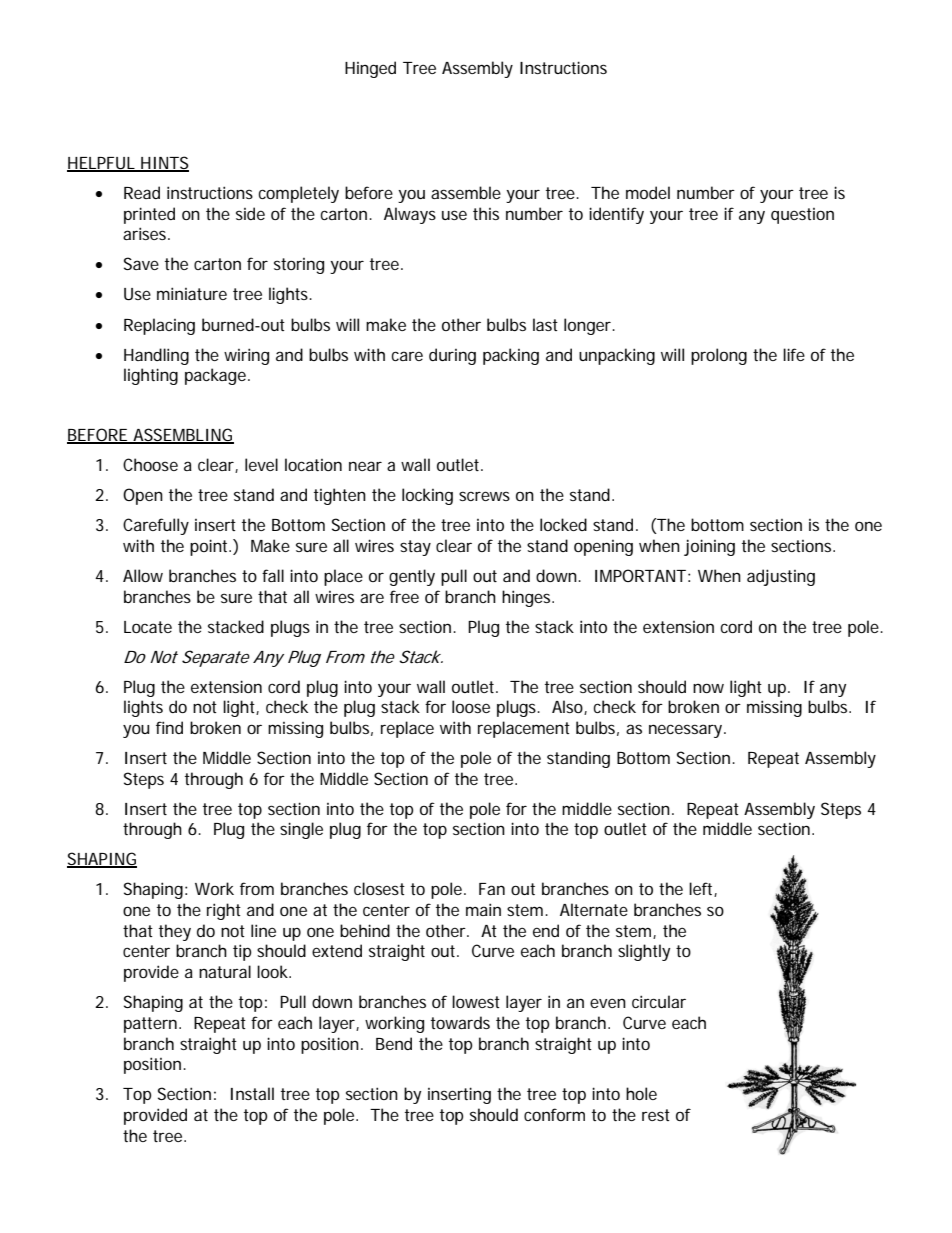 Image resolution: width=952 pixels, height=1233 pixels. What do you see at coordinates (224, 911) in the page?
I see `right` at bounding box center [224, 911].
